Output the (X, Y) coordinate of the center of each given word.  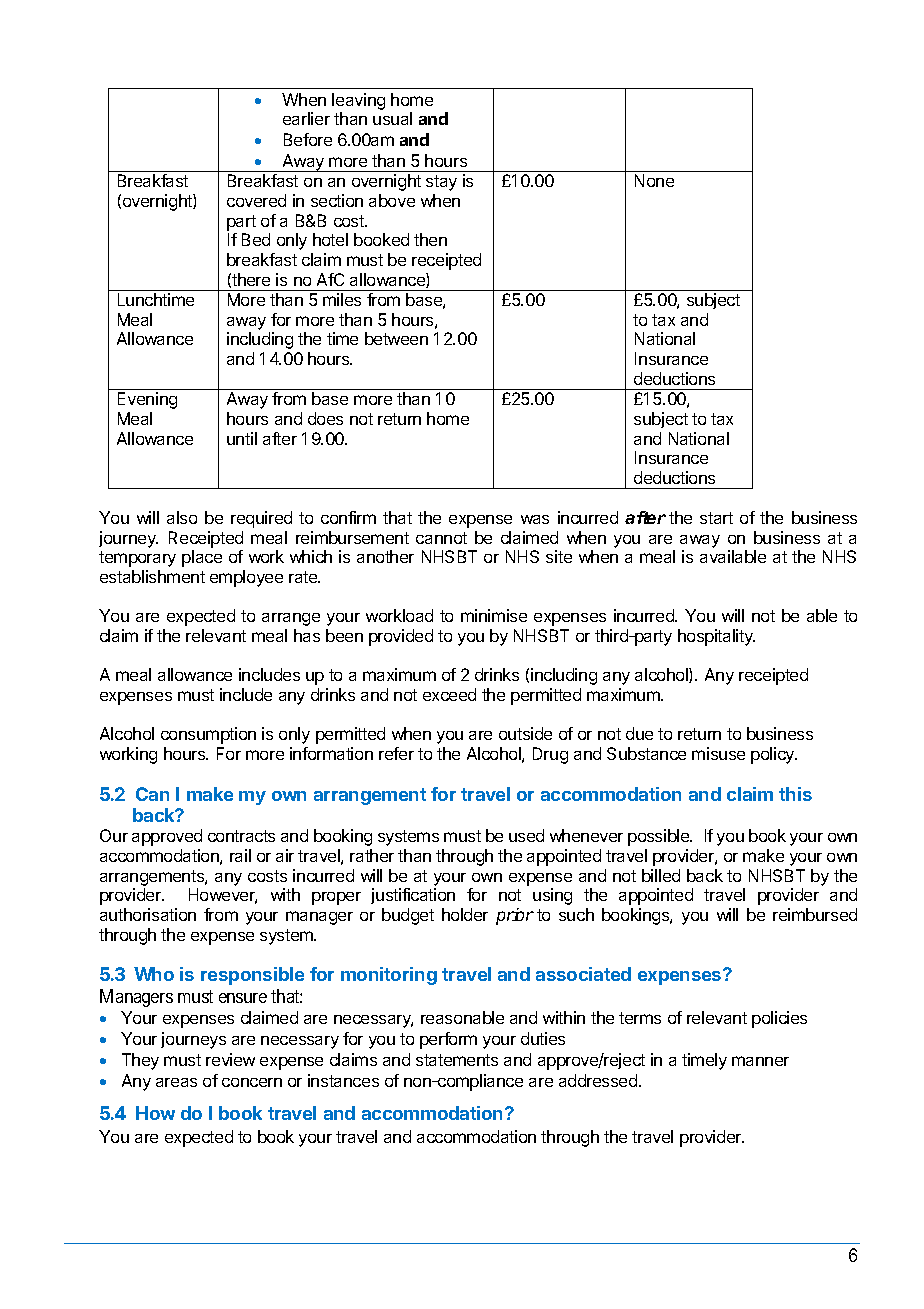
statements (457, 1060)
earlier (306, 118)
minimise (494, 615)
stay (441, 183)
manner (760, 1061)
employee (246, 578)
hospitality (716, 637)
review (230, 1059)
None (654, 180)
